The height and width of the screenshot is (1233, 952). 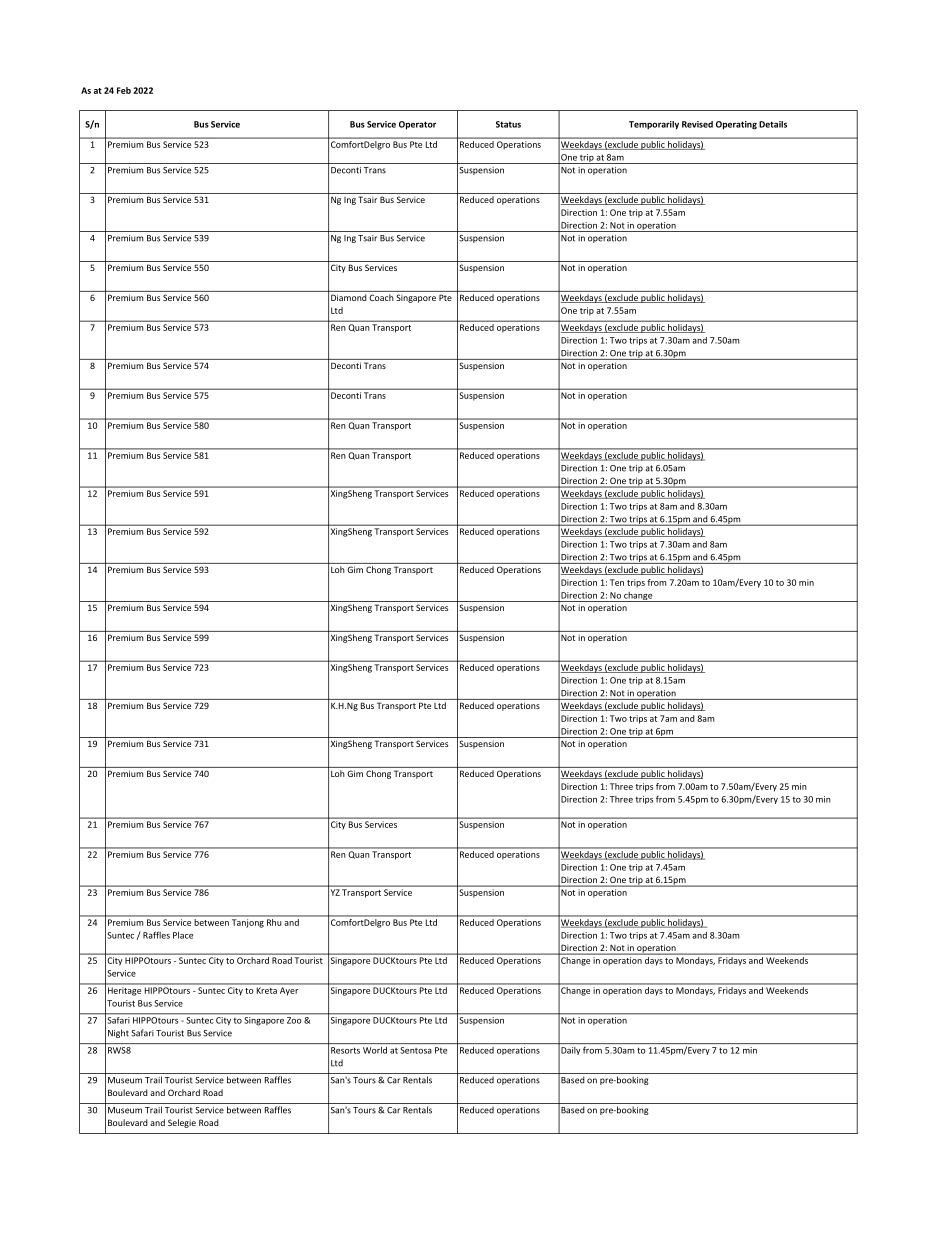 I want to click on Revised, so click(x=697, y=124).
